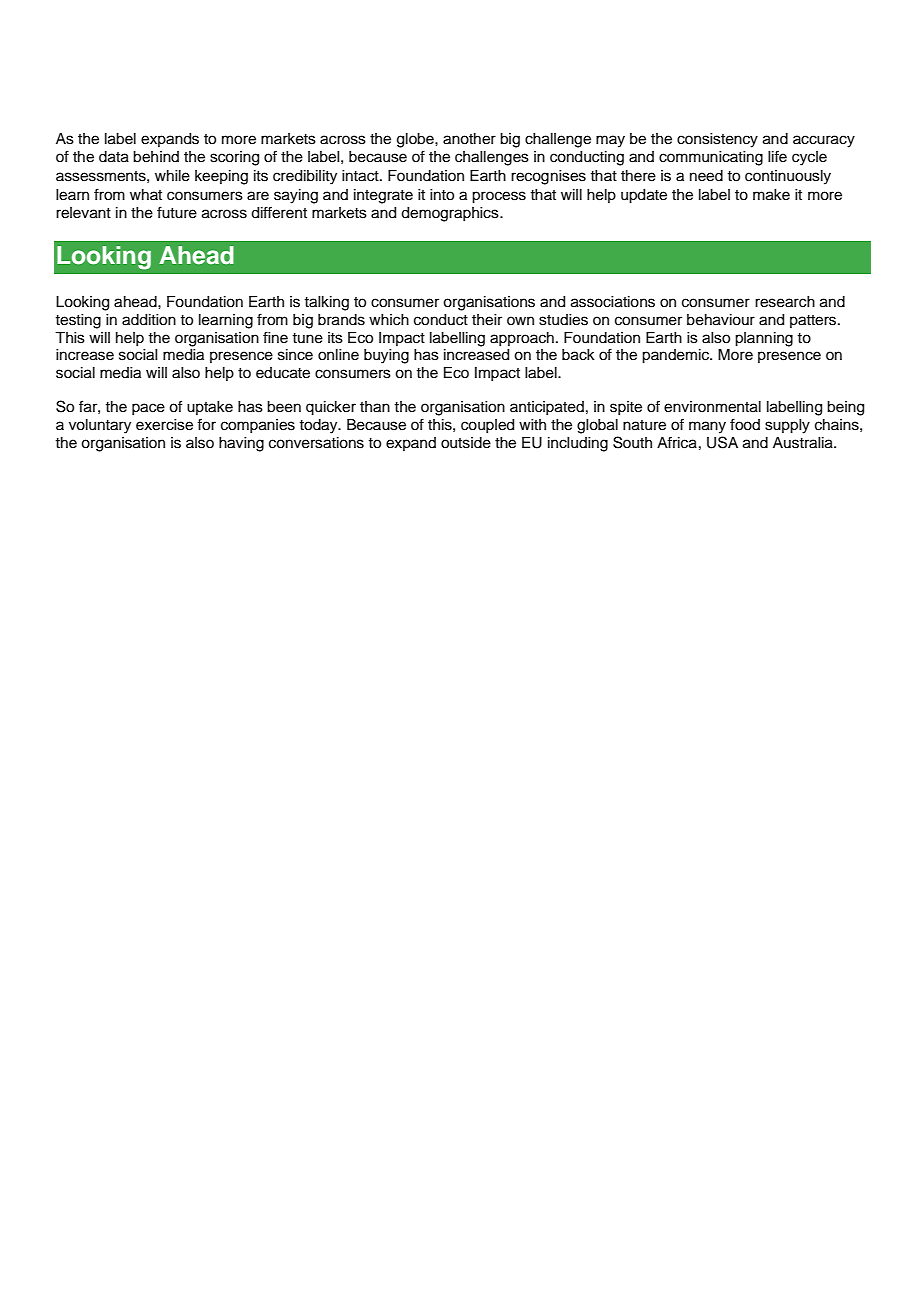  I want to click on research, so click(785, 302).
